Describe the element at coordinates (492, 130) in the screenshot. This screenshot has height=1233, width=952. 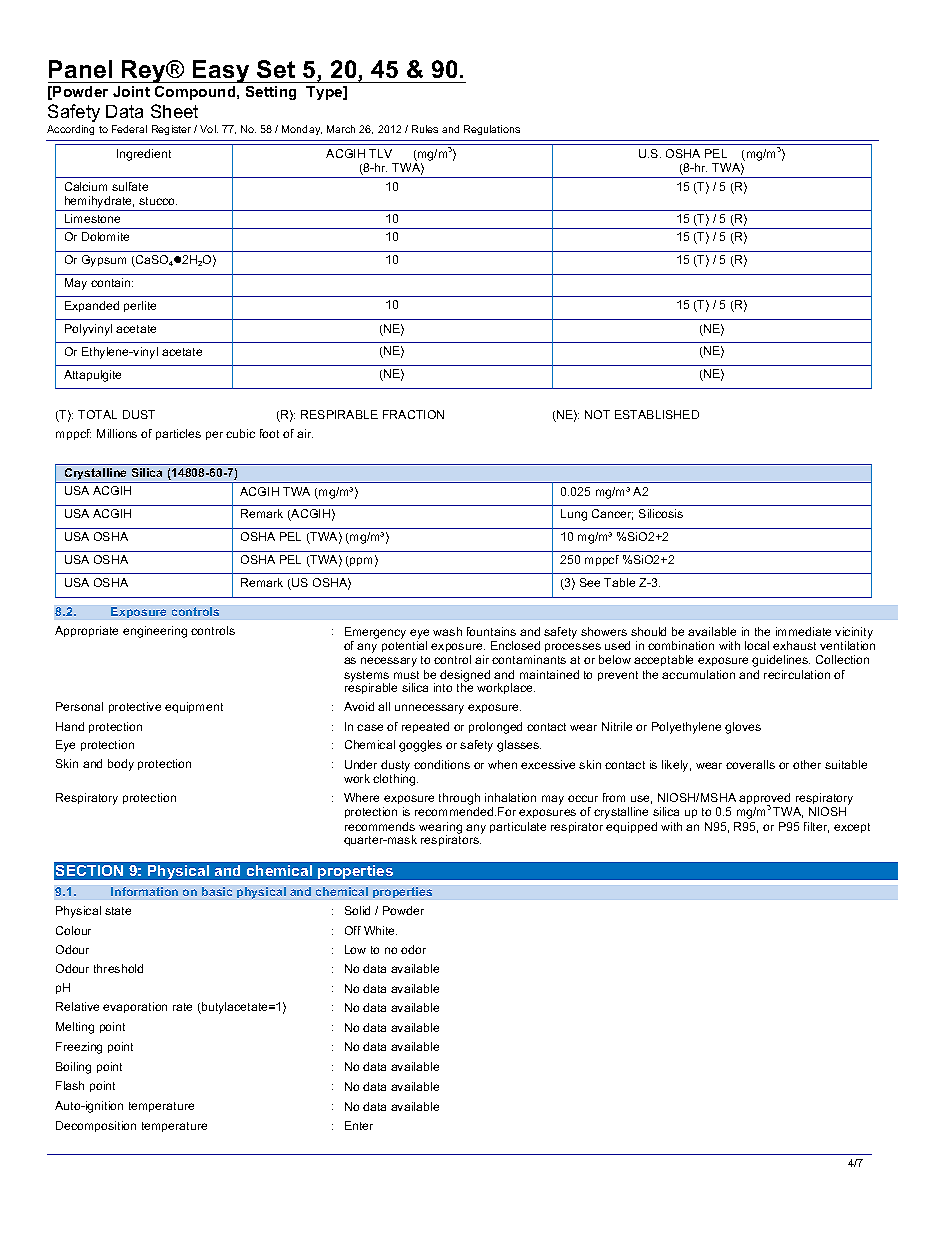
I see `Regulations` at that location.
